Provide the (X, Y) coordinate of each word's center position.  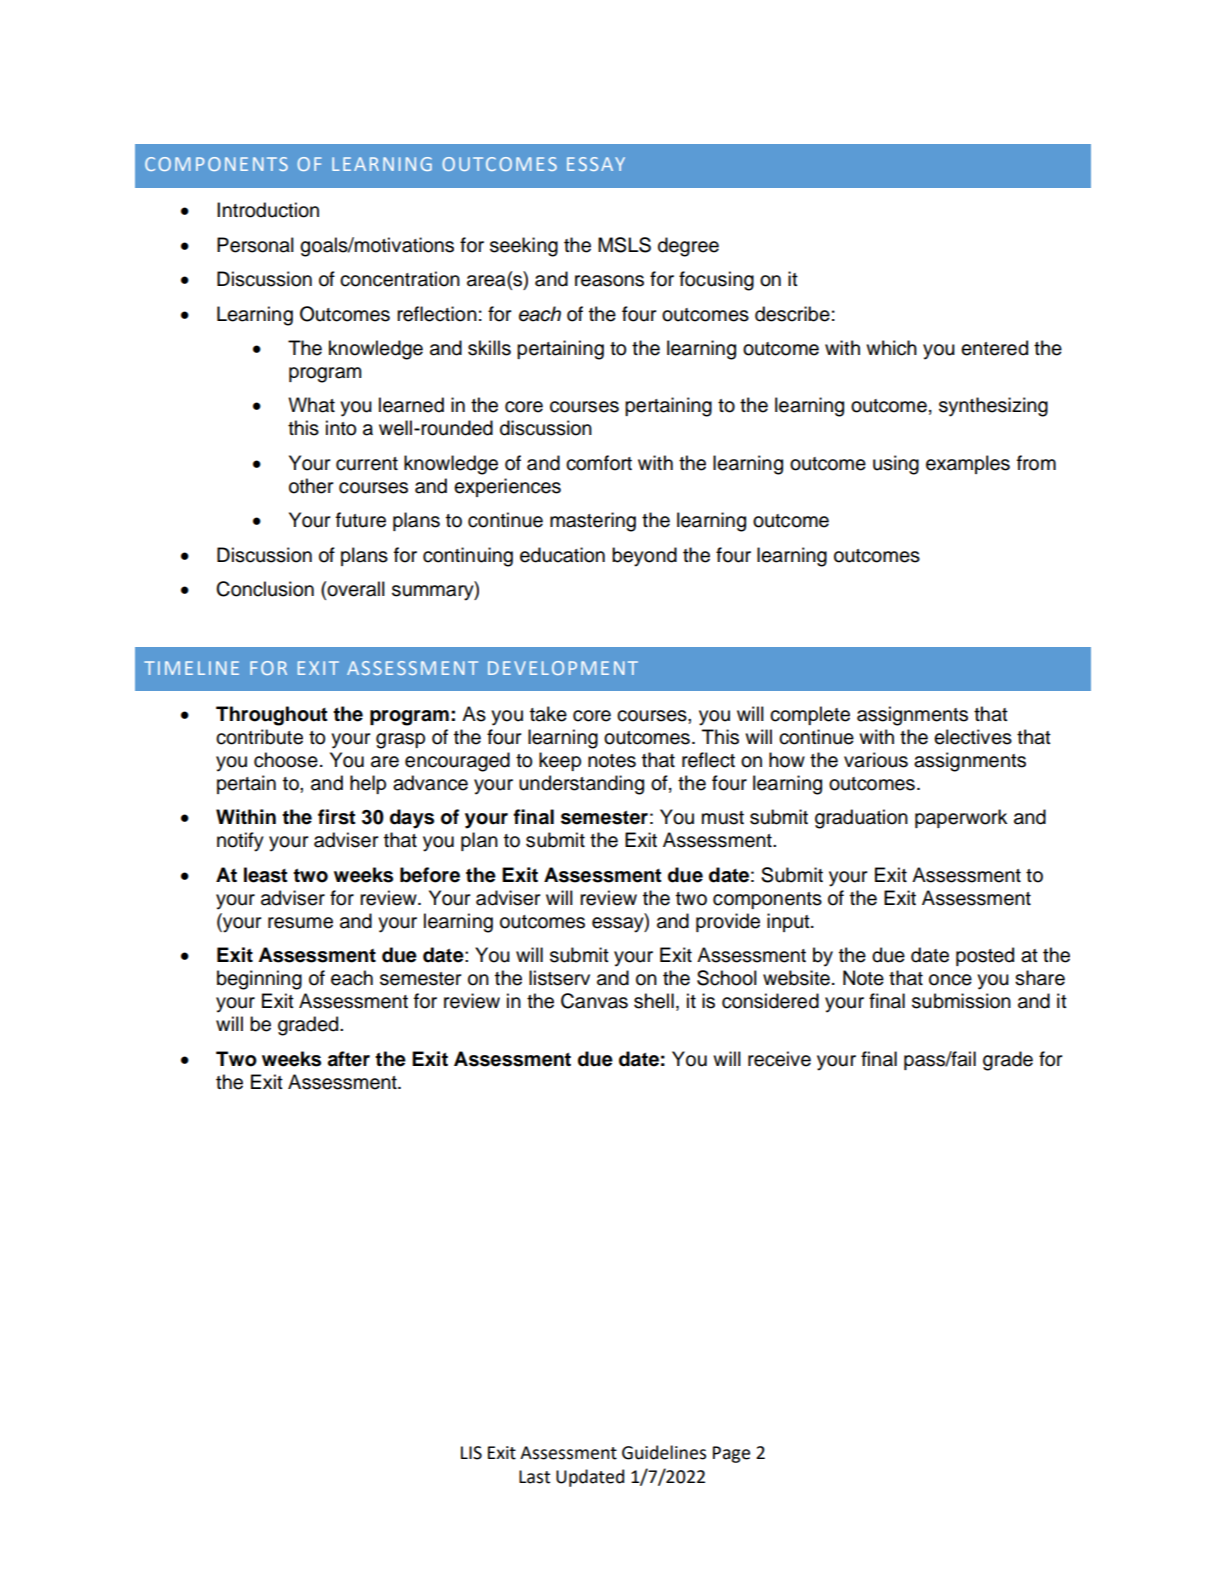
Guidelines (664, 1452)
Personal (255, 245)
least (266, 875)
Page (731, 1454)
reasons (609, 281)
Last (534, 1477)
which (891, 348)
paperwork (961, 818)
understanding (581, 785)
